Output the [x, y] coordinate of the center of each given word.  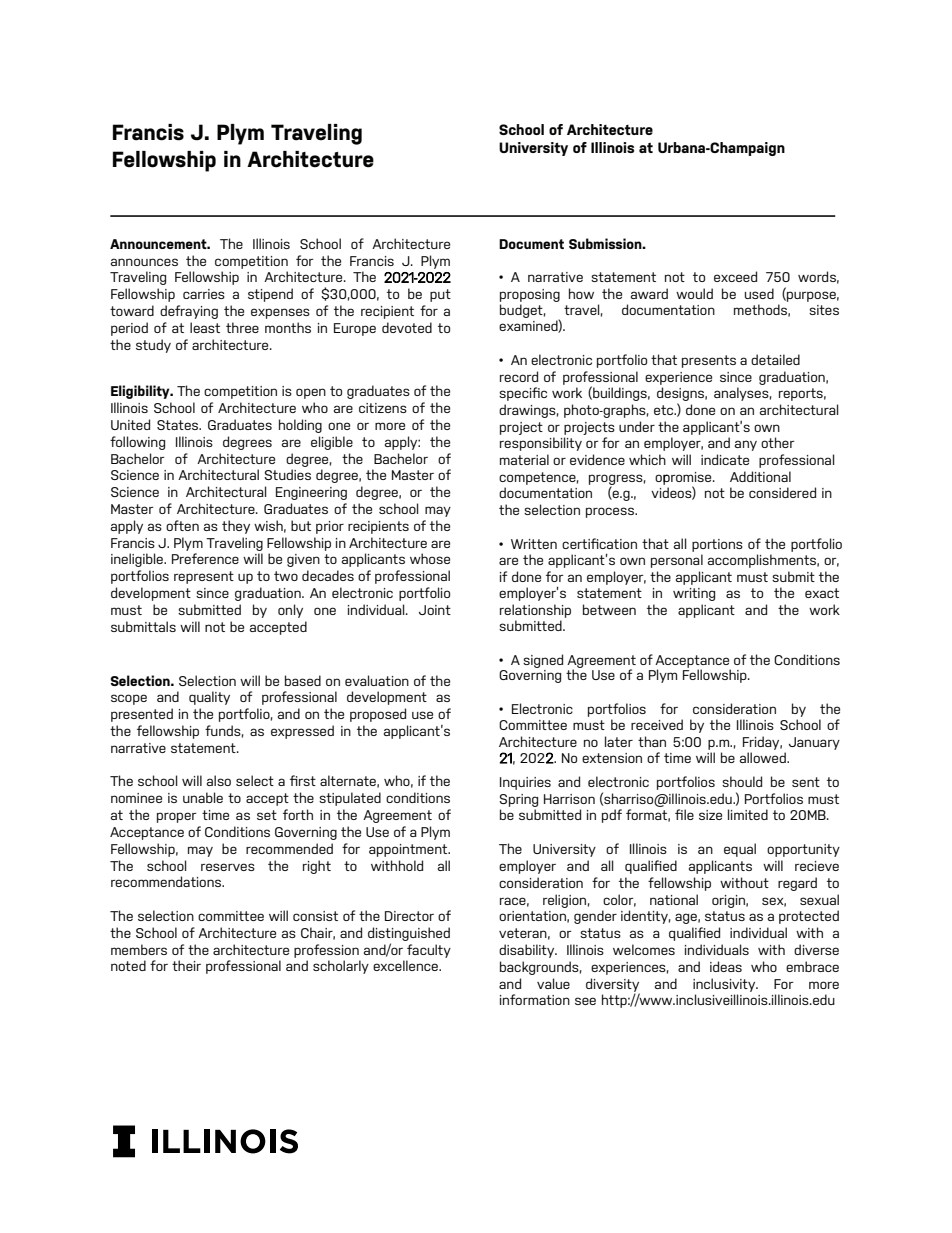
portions [717, 545]
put [440, 295]
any [746, 445]
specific [523, 394]
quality [209, 698]
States [179, 425]
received [657, 724]
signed [543, 661]
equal [740, 850]
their [186, 965]
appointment [409, 850]
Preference [205, 558]
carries [204, 294]
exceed [735, 276]
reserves [228, 867]
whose [430, 558]
